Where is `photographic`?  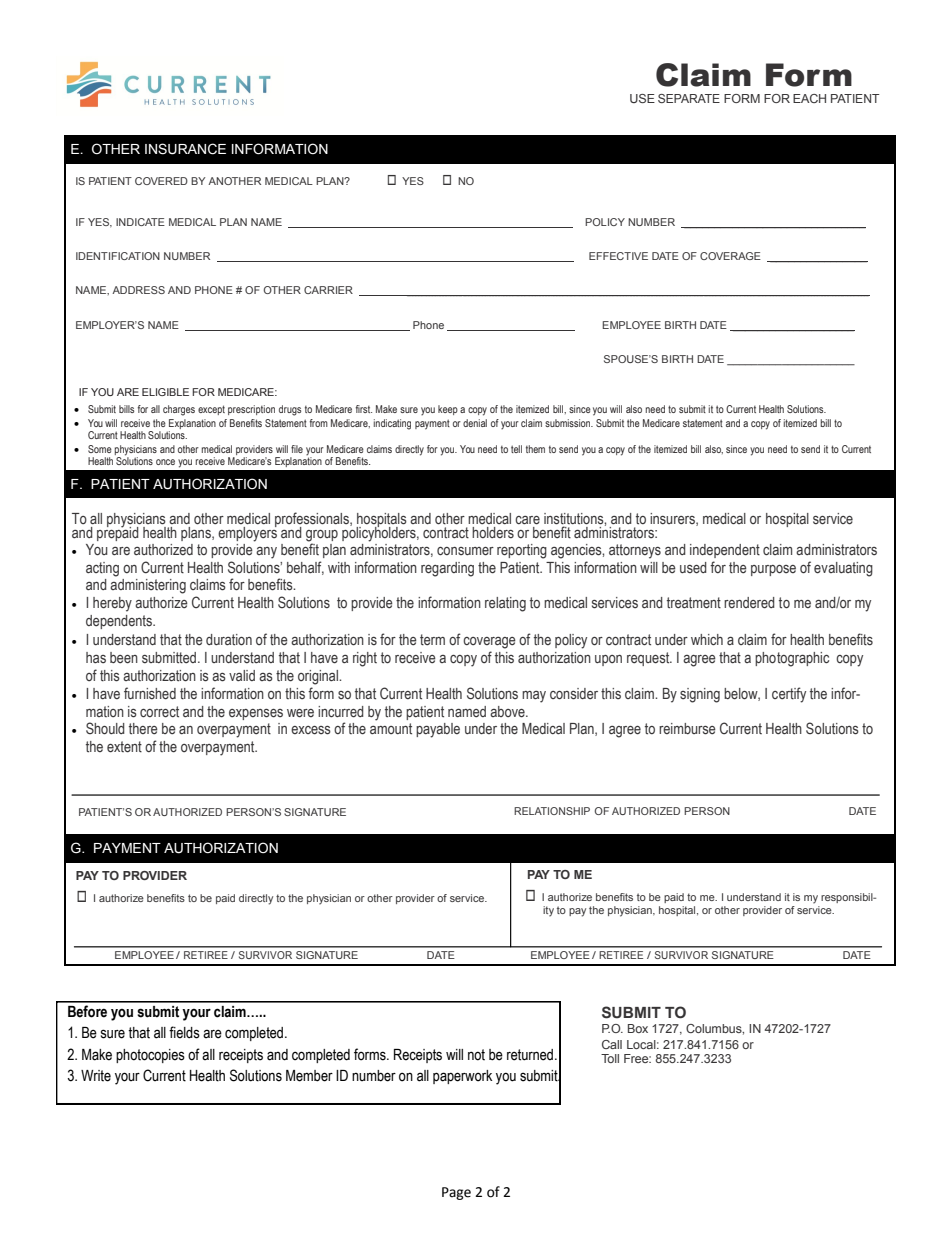
photographic is located at coordinates (792, 659).
